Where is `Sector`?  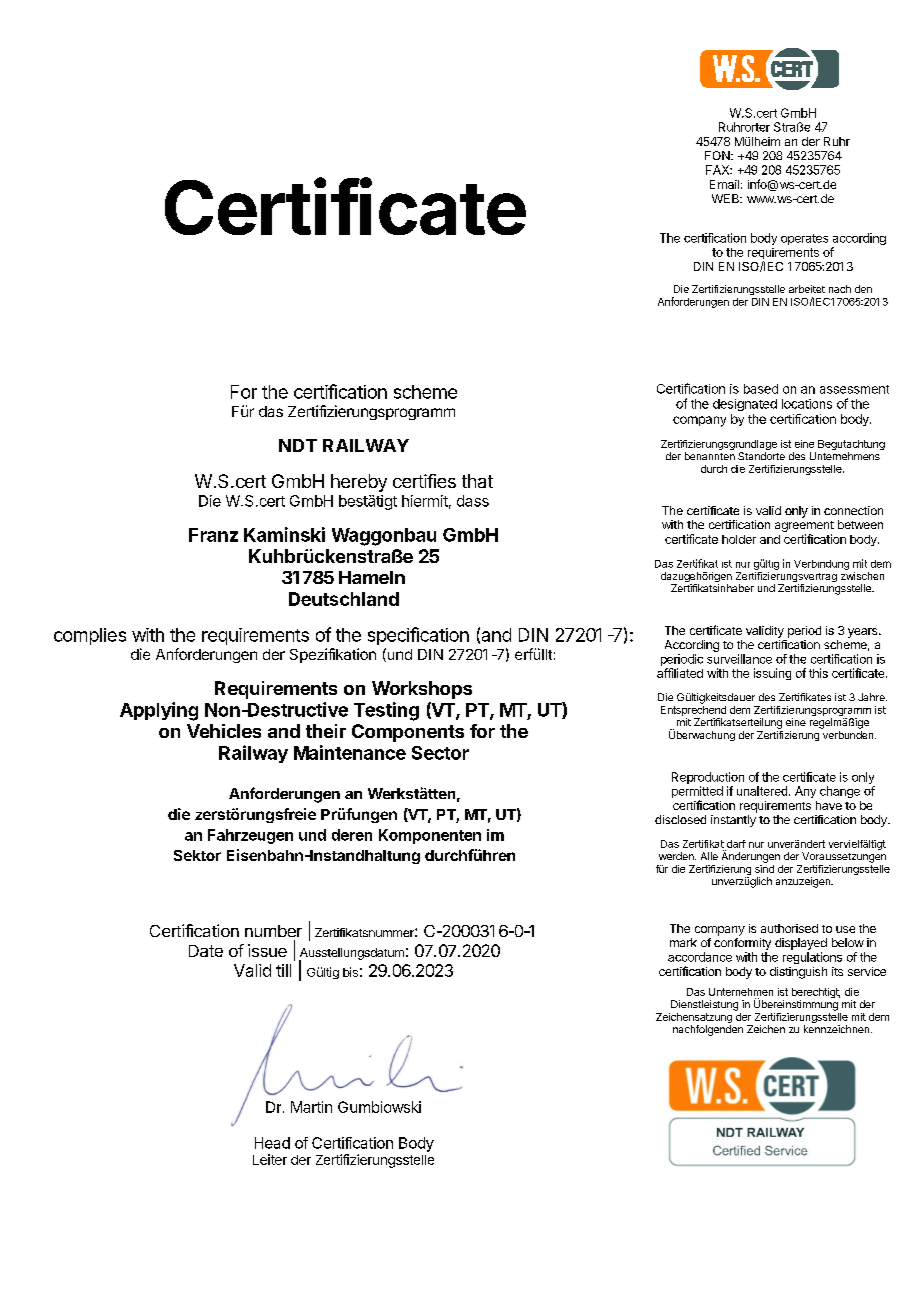
Sector is located at coordinates (440, 753).
